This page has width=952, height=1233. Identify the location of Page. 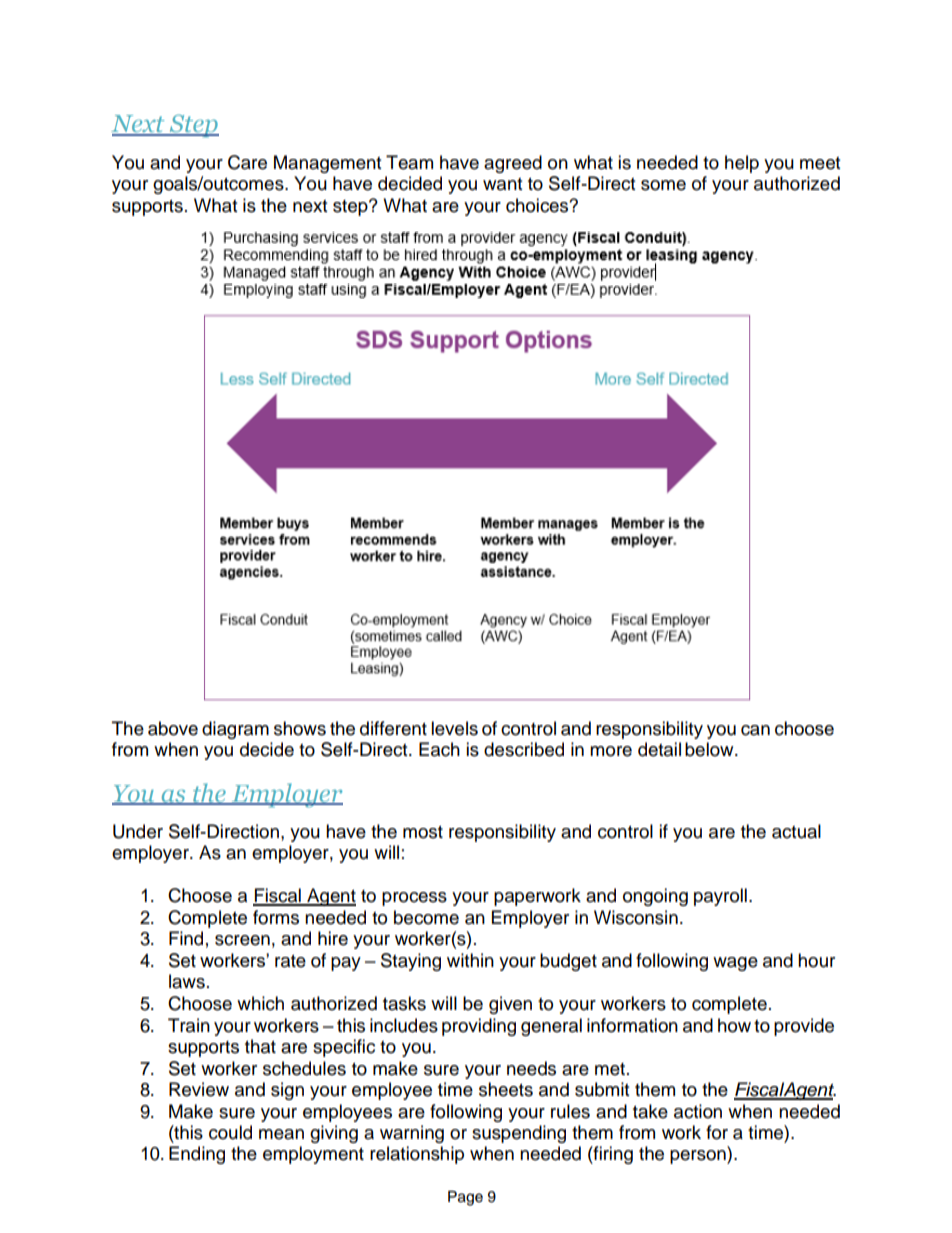
(465, 1198).
